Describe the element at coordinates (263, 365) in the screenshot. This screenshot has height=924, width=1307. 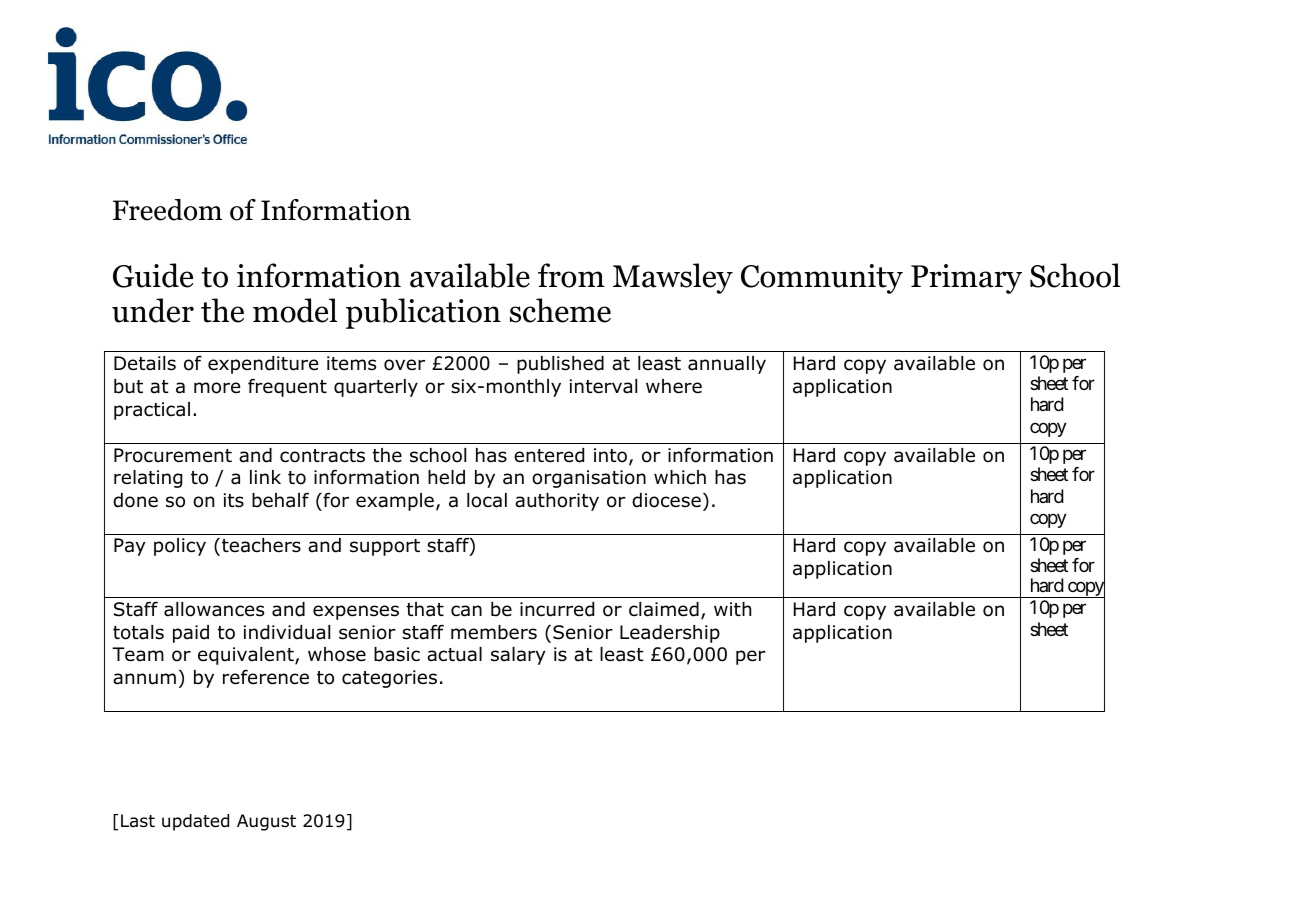
I see `expenditure` at that location.
